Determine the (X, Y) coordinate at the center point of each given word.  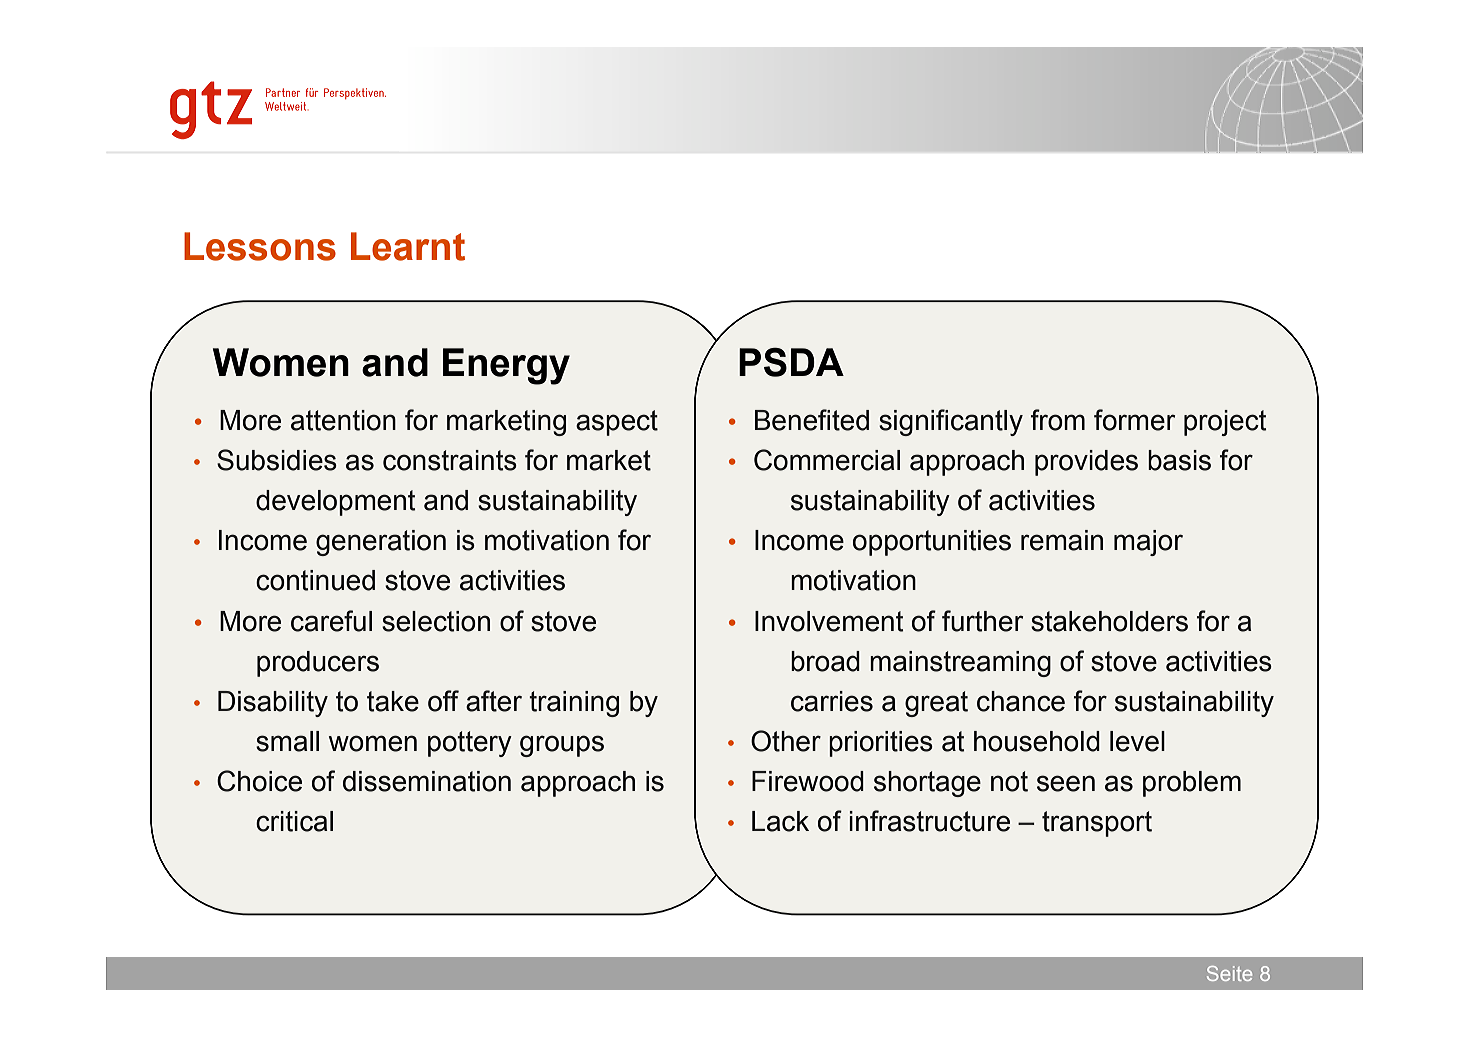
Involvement (829, 621)
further (982, 621)
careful (331, 621)
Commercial (827, 460)
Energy (506, 366)
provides (1086, 463)
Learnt (408, 246)
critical (294, 821)
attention (343, 420)
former (1134, 420)
